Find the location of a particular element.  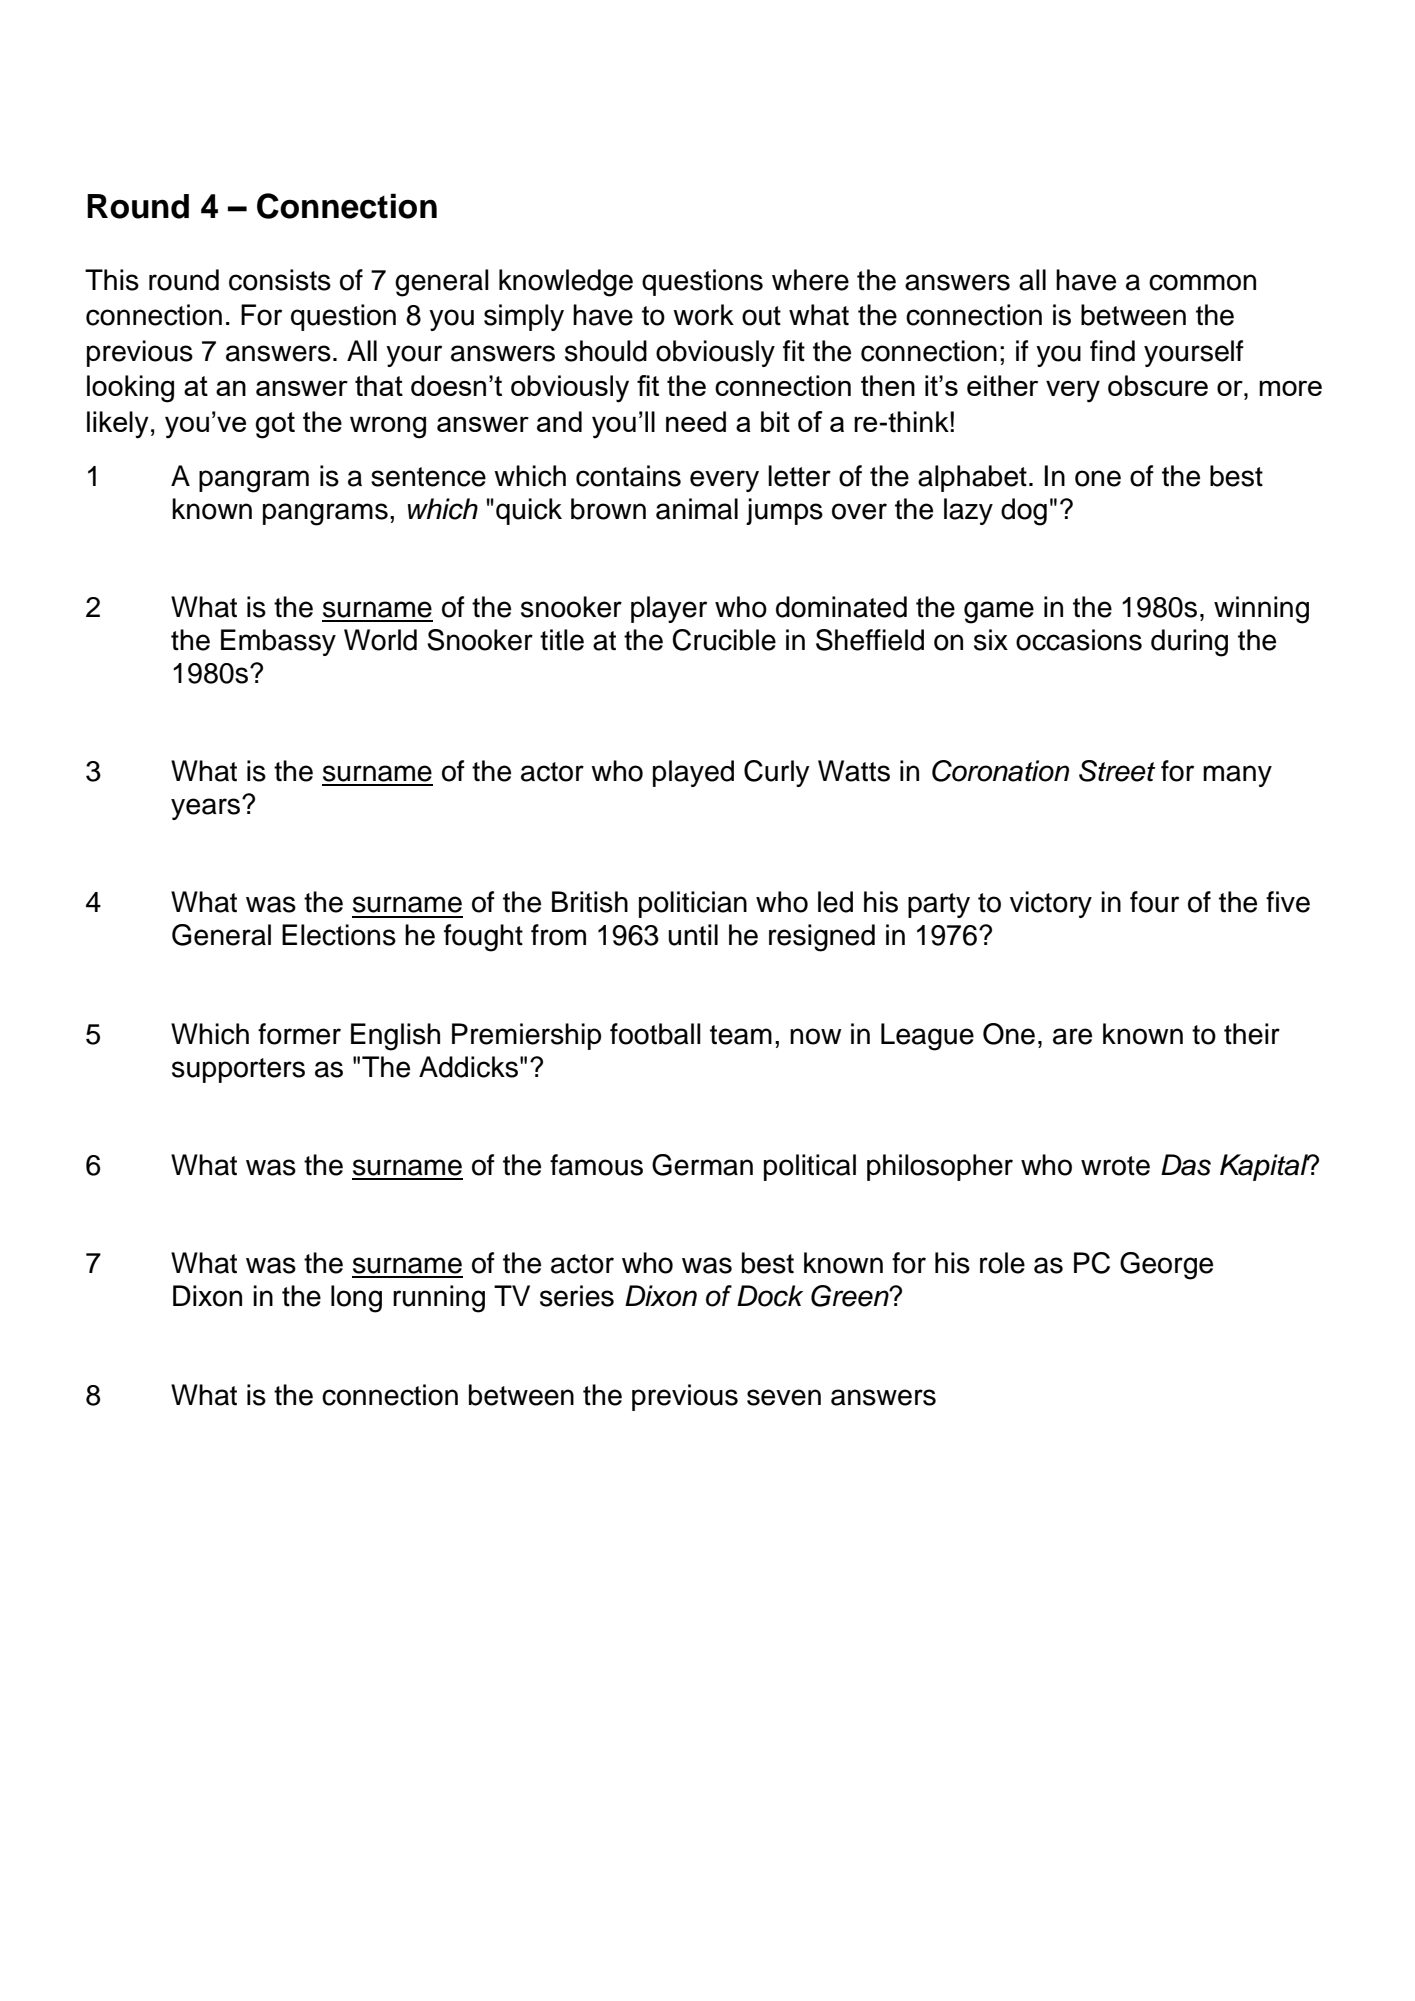

consists is located at coordinates (280, 280).
